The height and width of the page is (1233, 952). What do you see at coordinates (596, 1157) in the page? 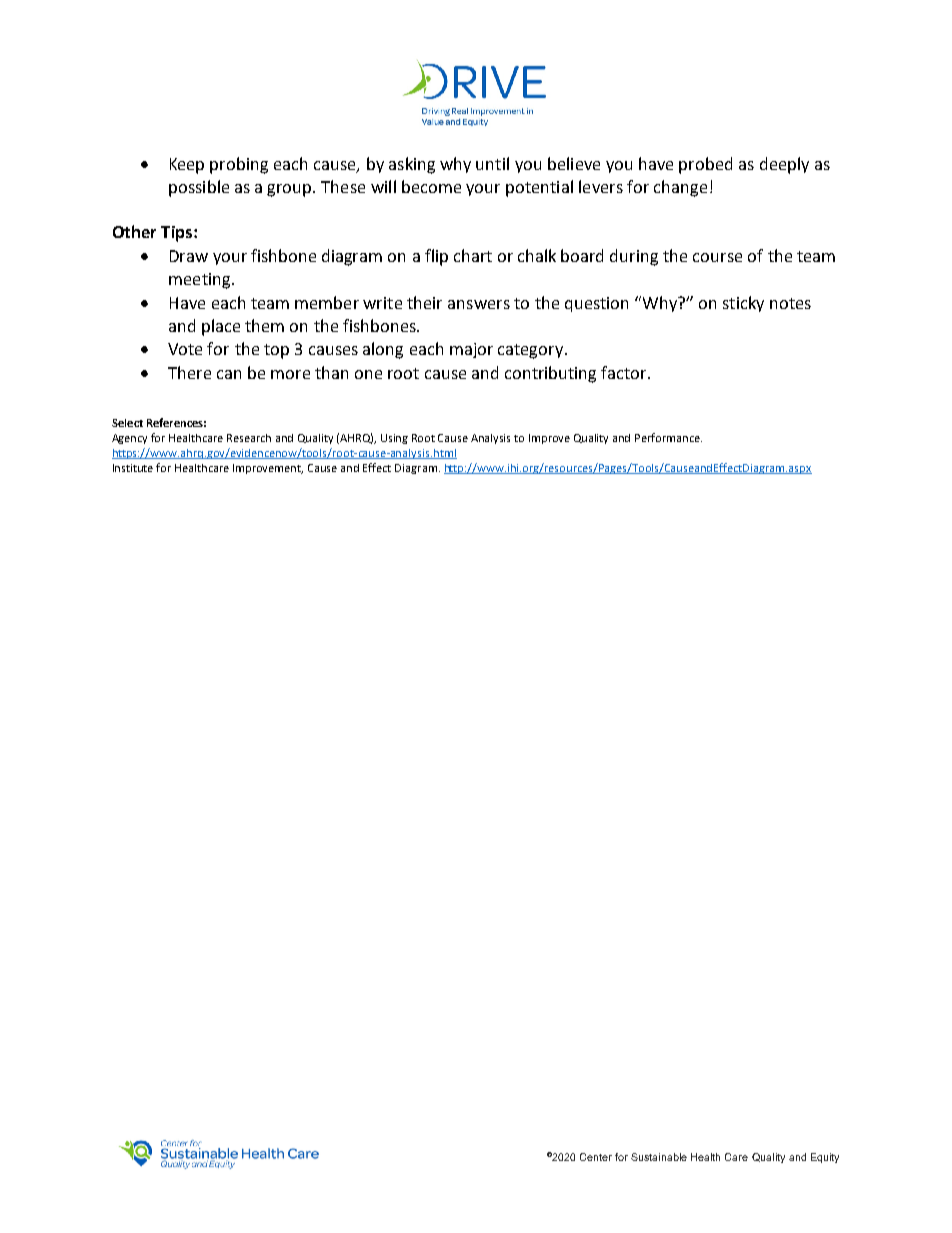
I see `Center` at bounding box center [596, 1157].
